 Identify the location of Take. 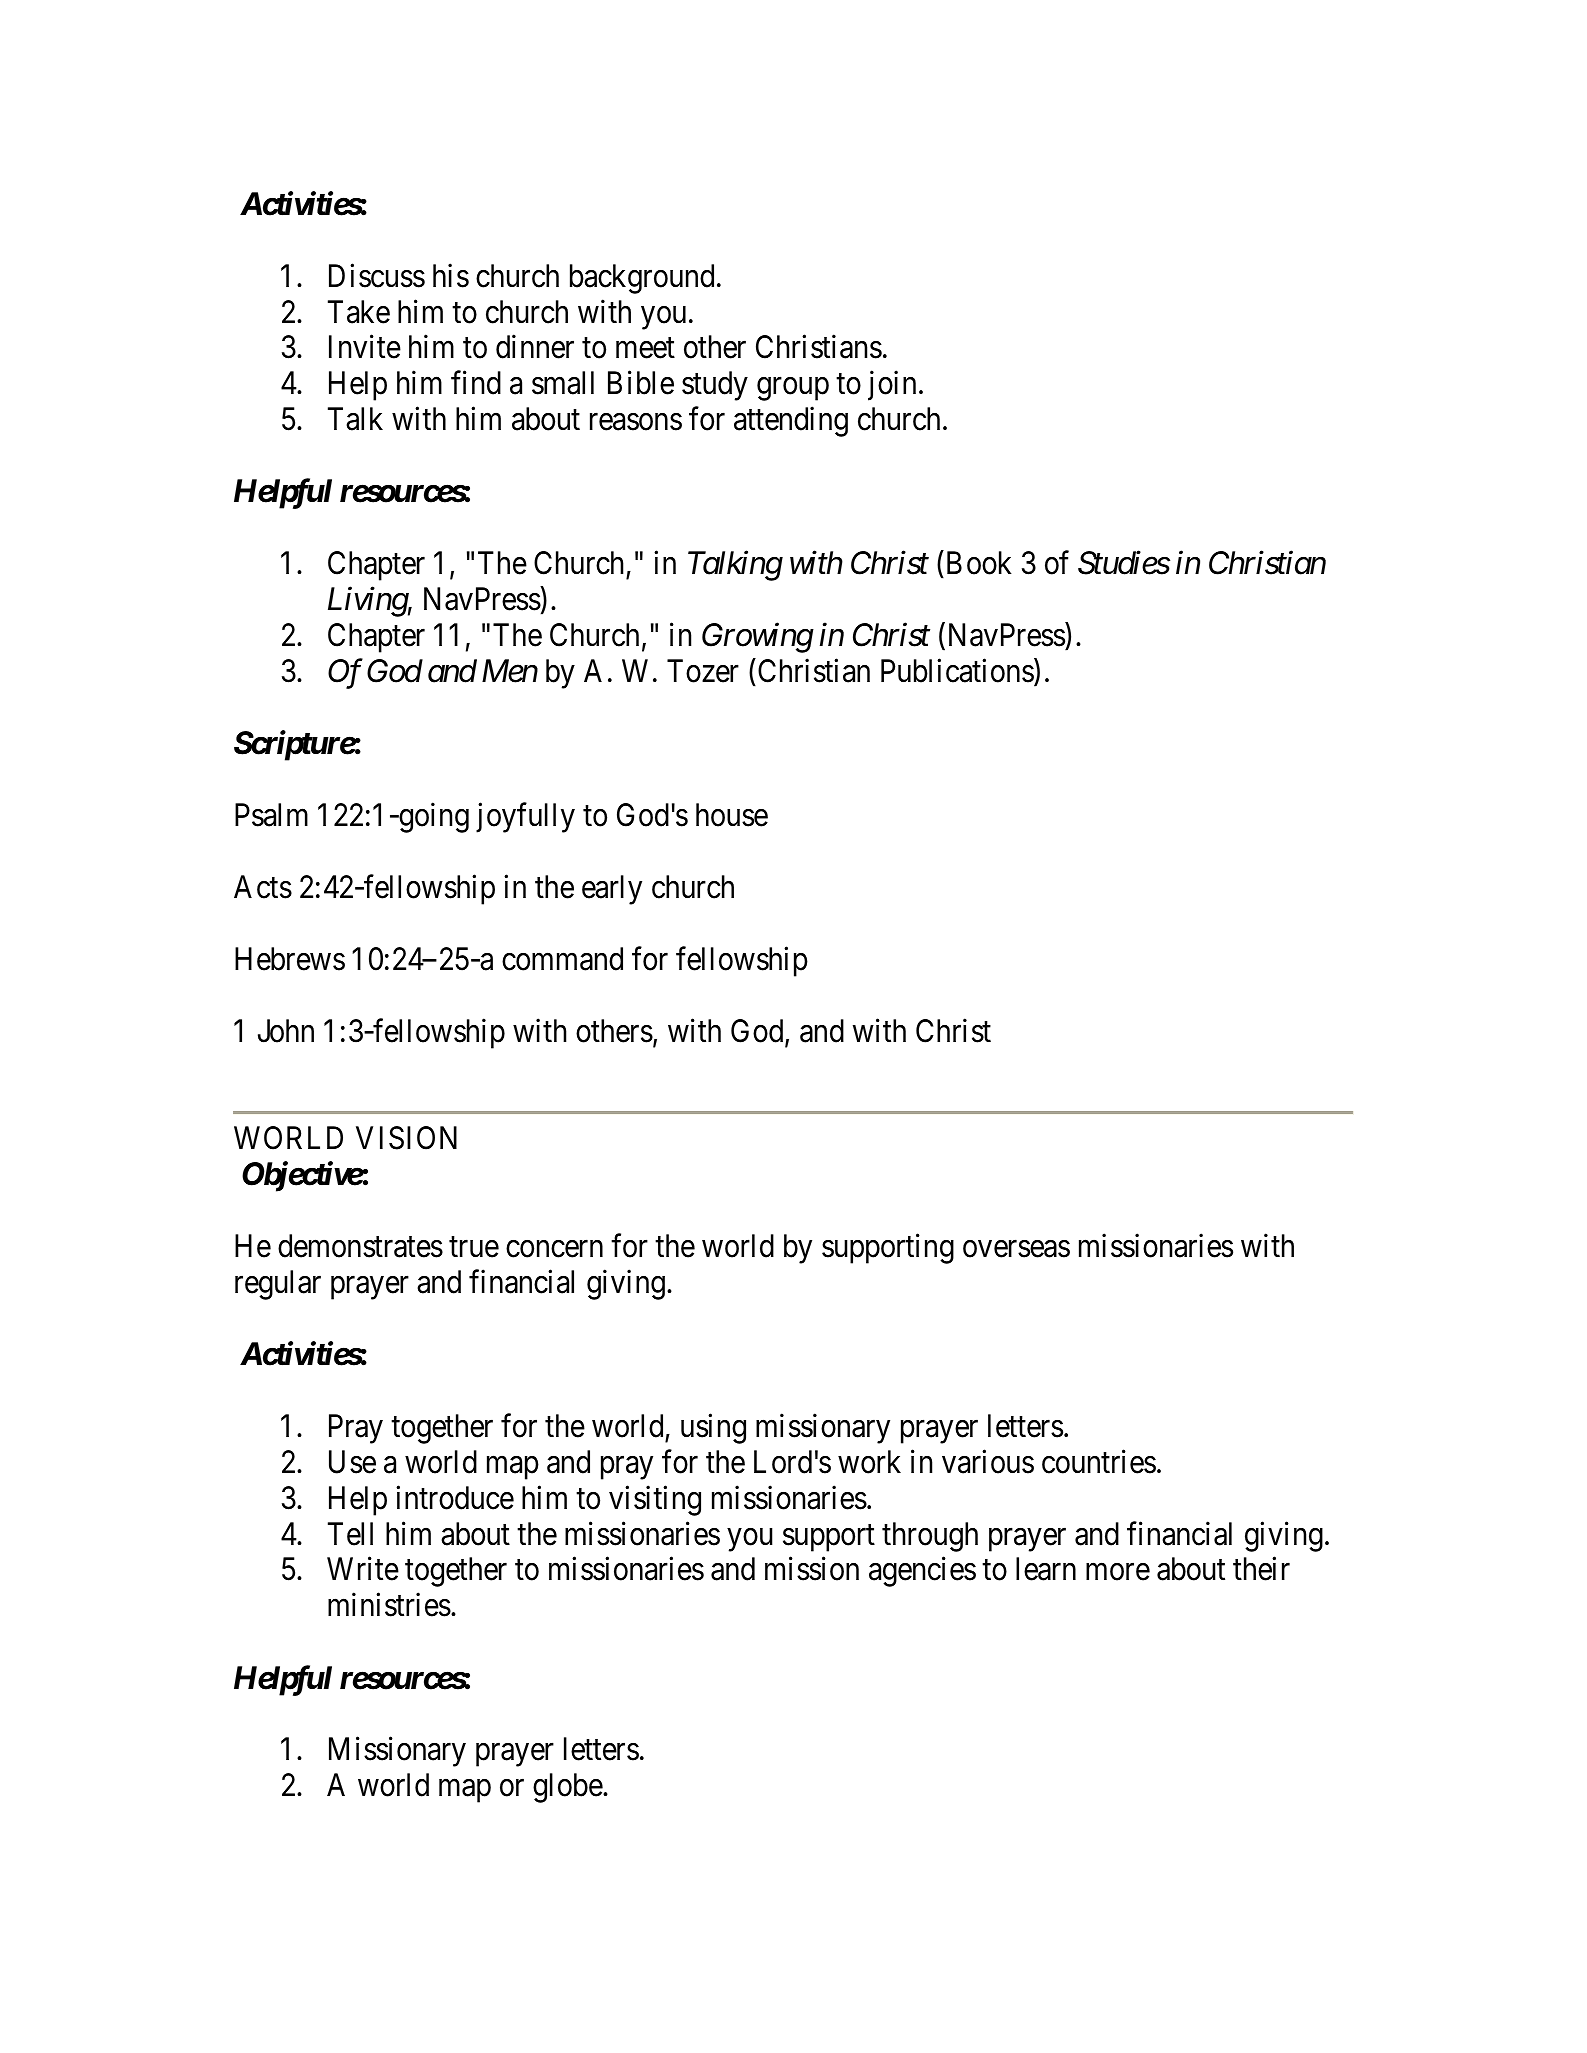
(359, 312).
